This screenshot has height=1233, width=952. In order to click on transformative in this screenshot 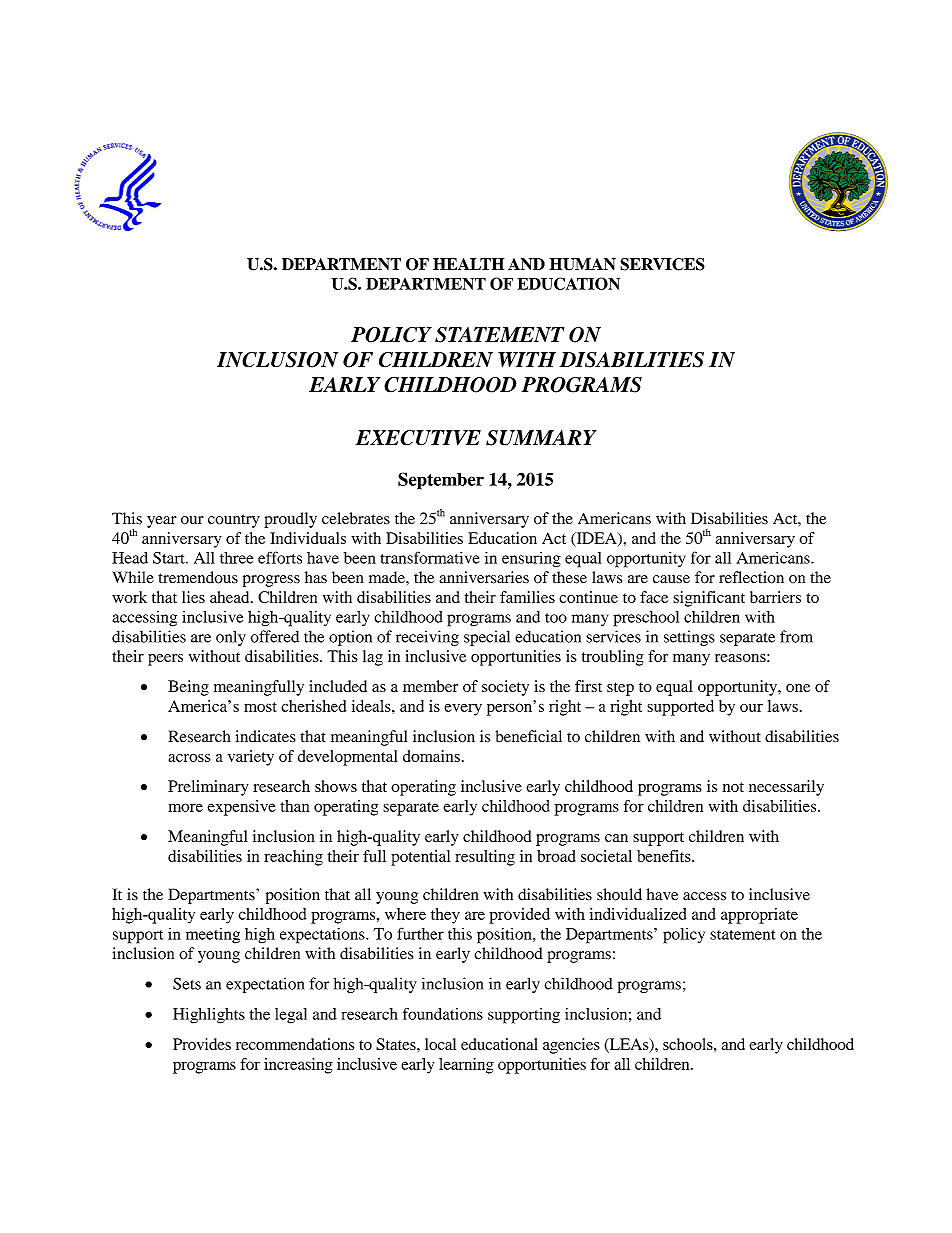, I will do `click(430, 557)`.
